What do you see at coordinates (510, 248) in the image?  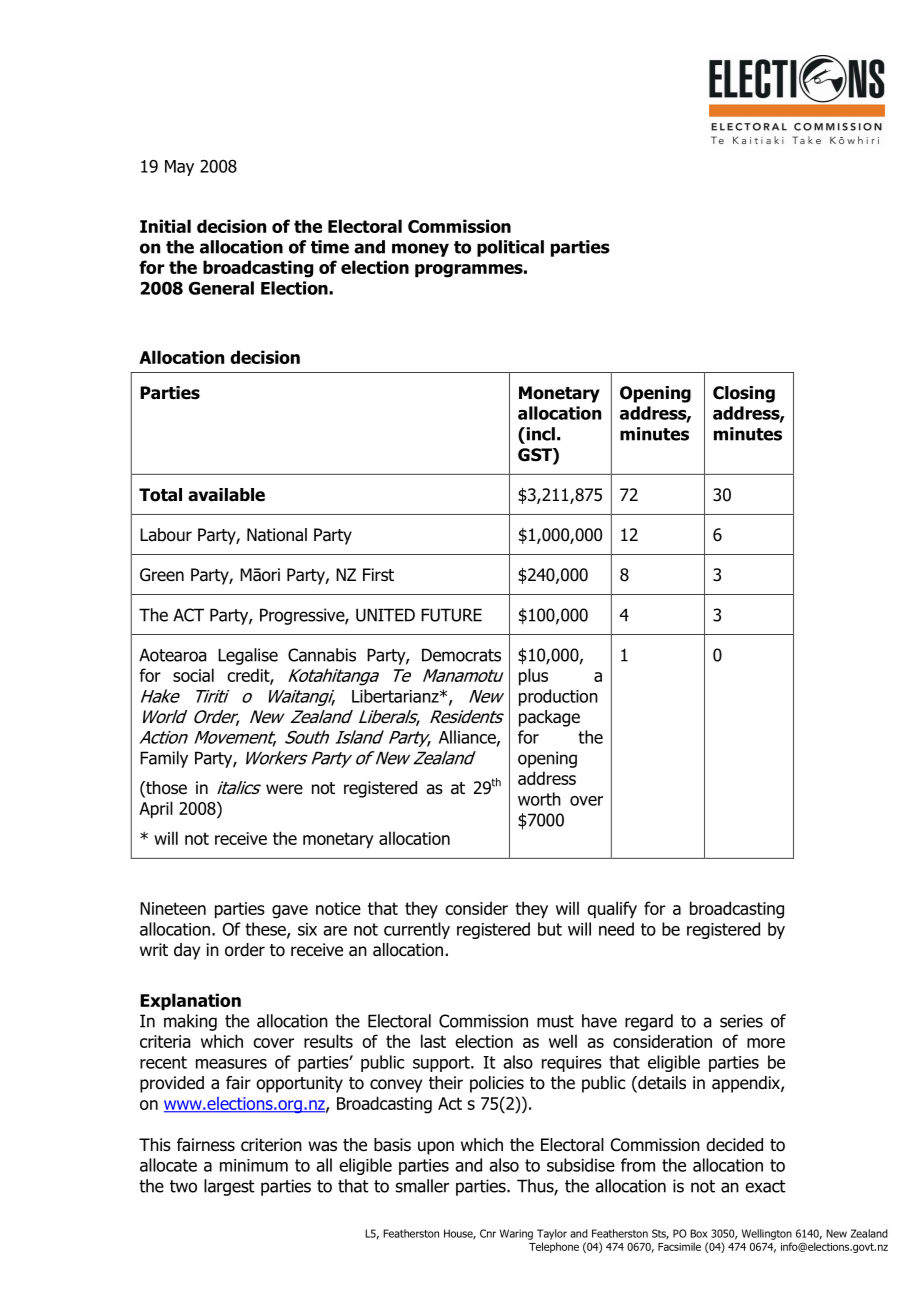 I see `political` at bounding box center [510, 248].
